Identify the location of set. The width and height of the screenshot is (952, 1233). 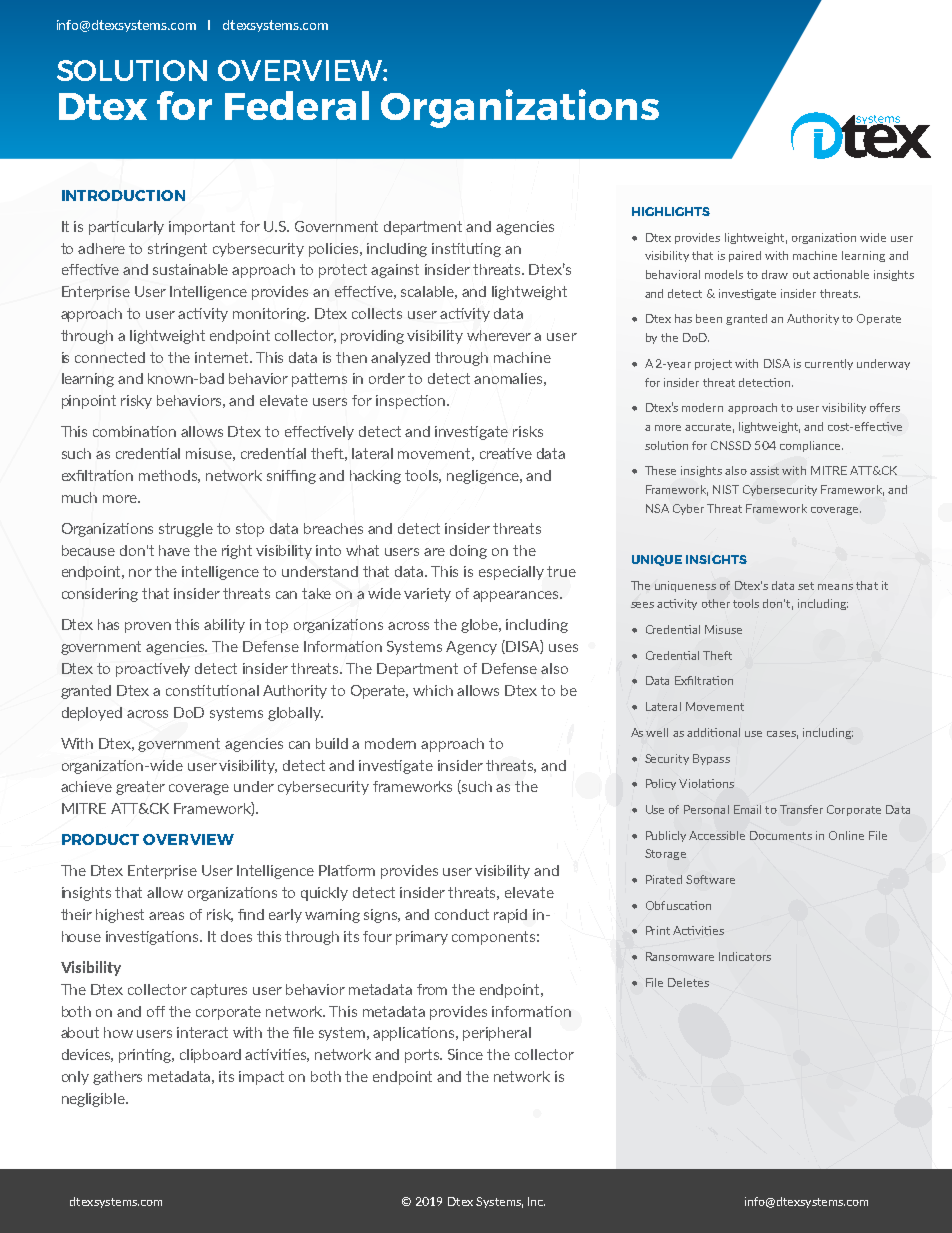
(806, 586).
